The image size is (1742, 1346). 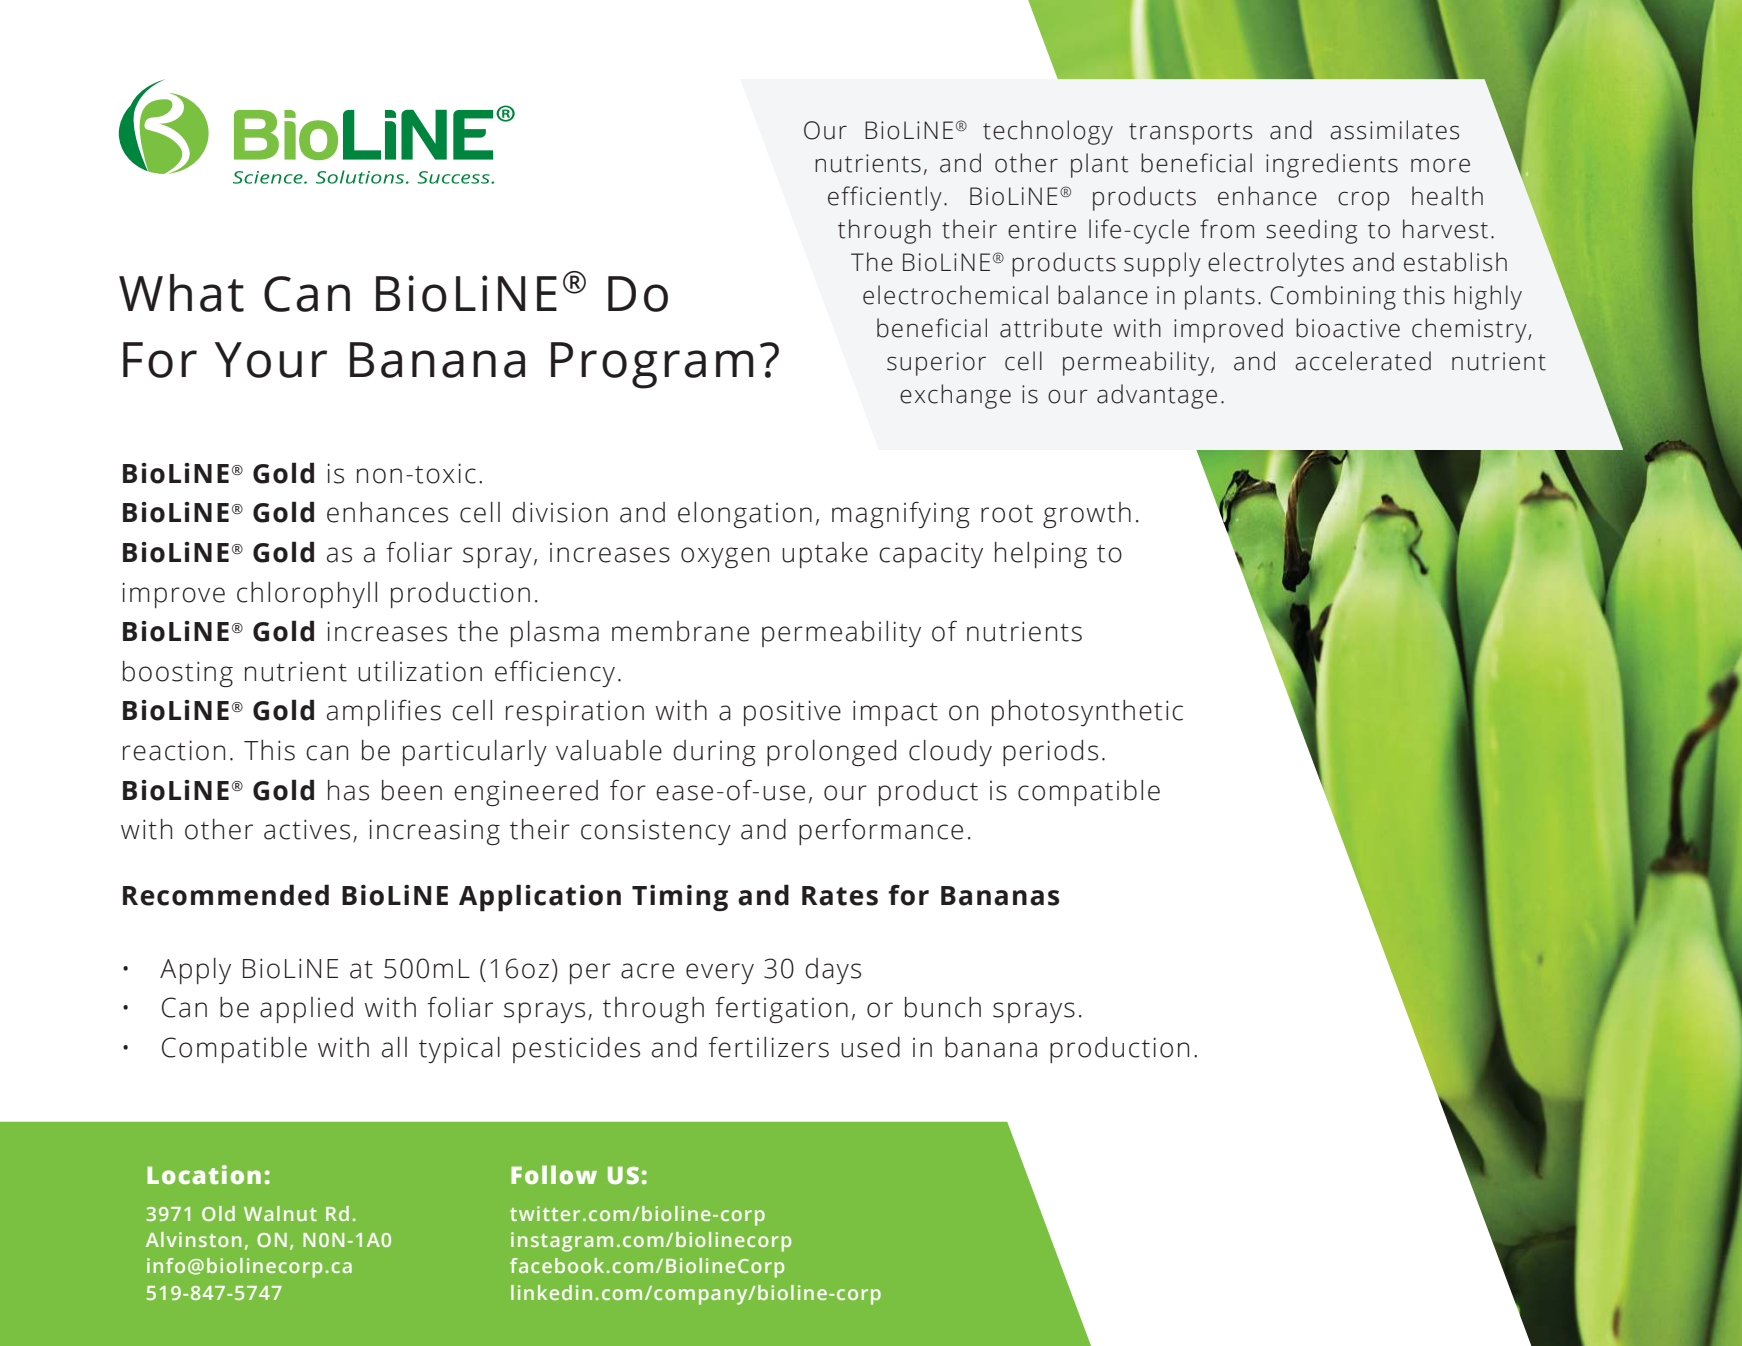 What do you see at coordinates (181, 293) in the screenshot?
I see `What` at bounding box center [181, 293].
